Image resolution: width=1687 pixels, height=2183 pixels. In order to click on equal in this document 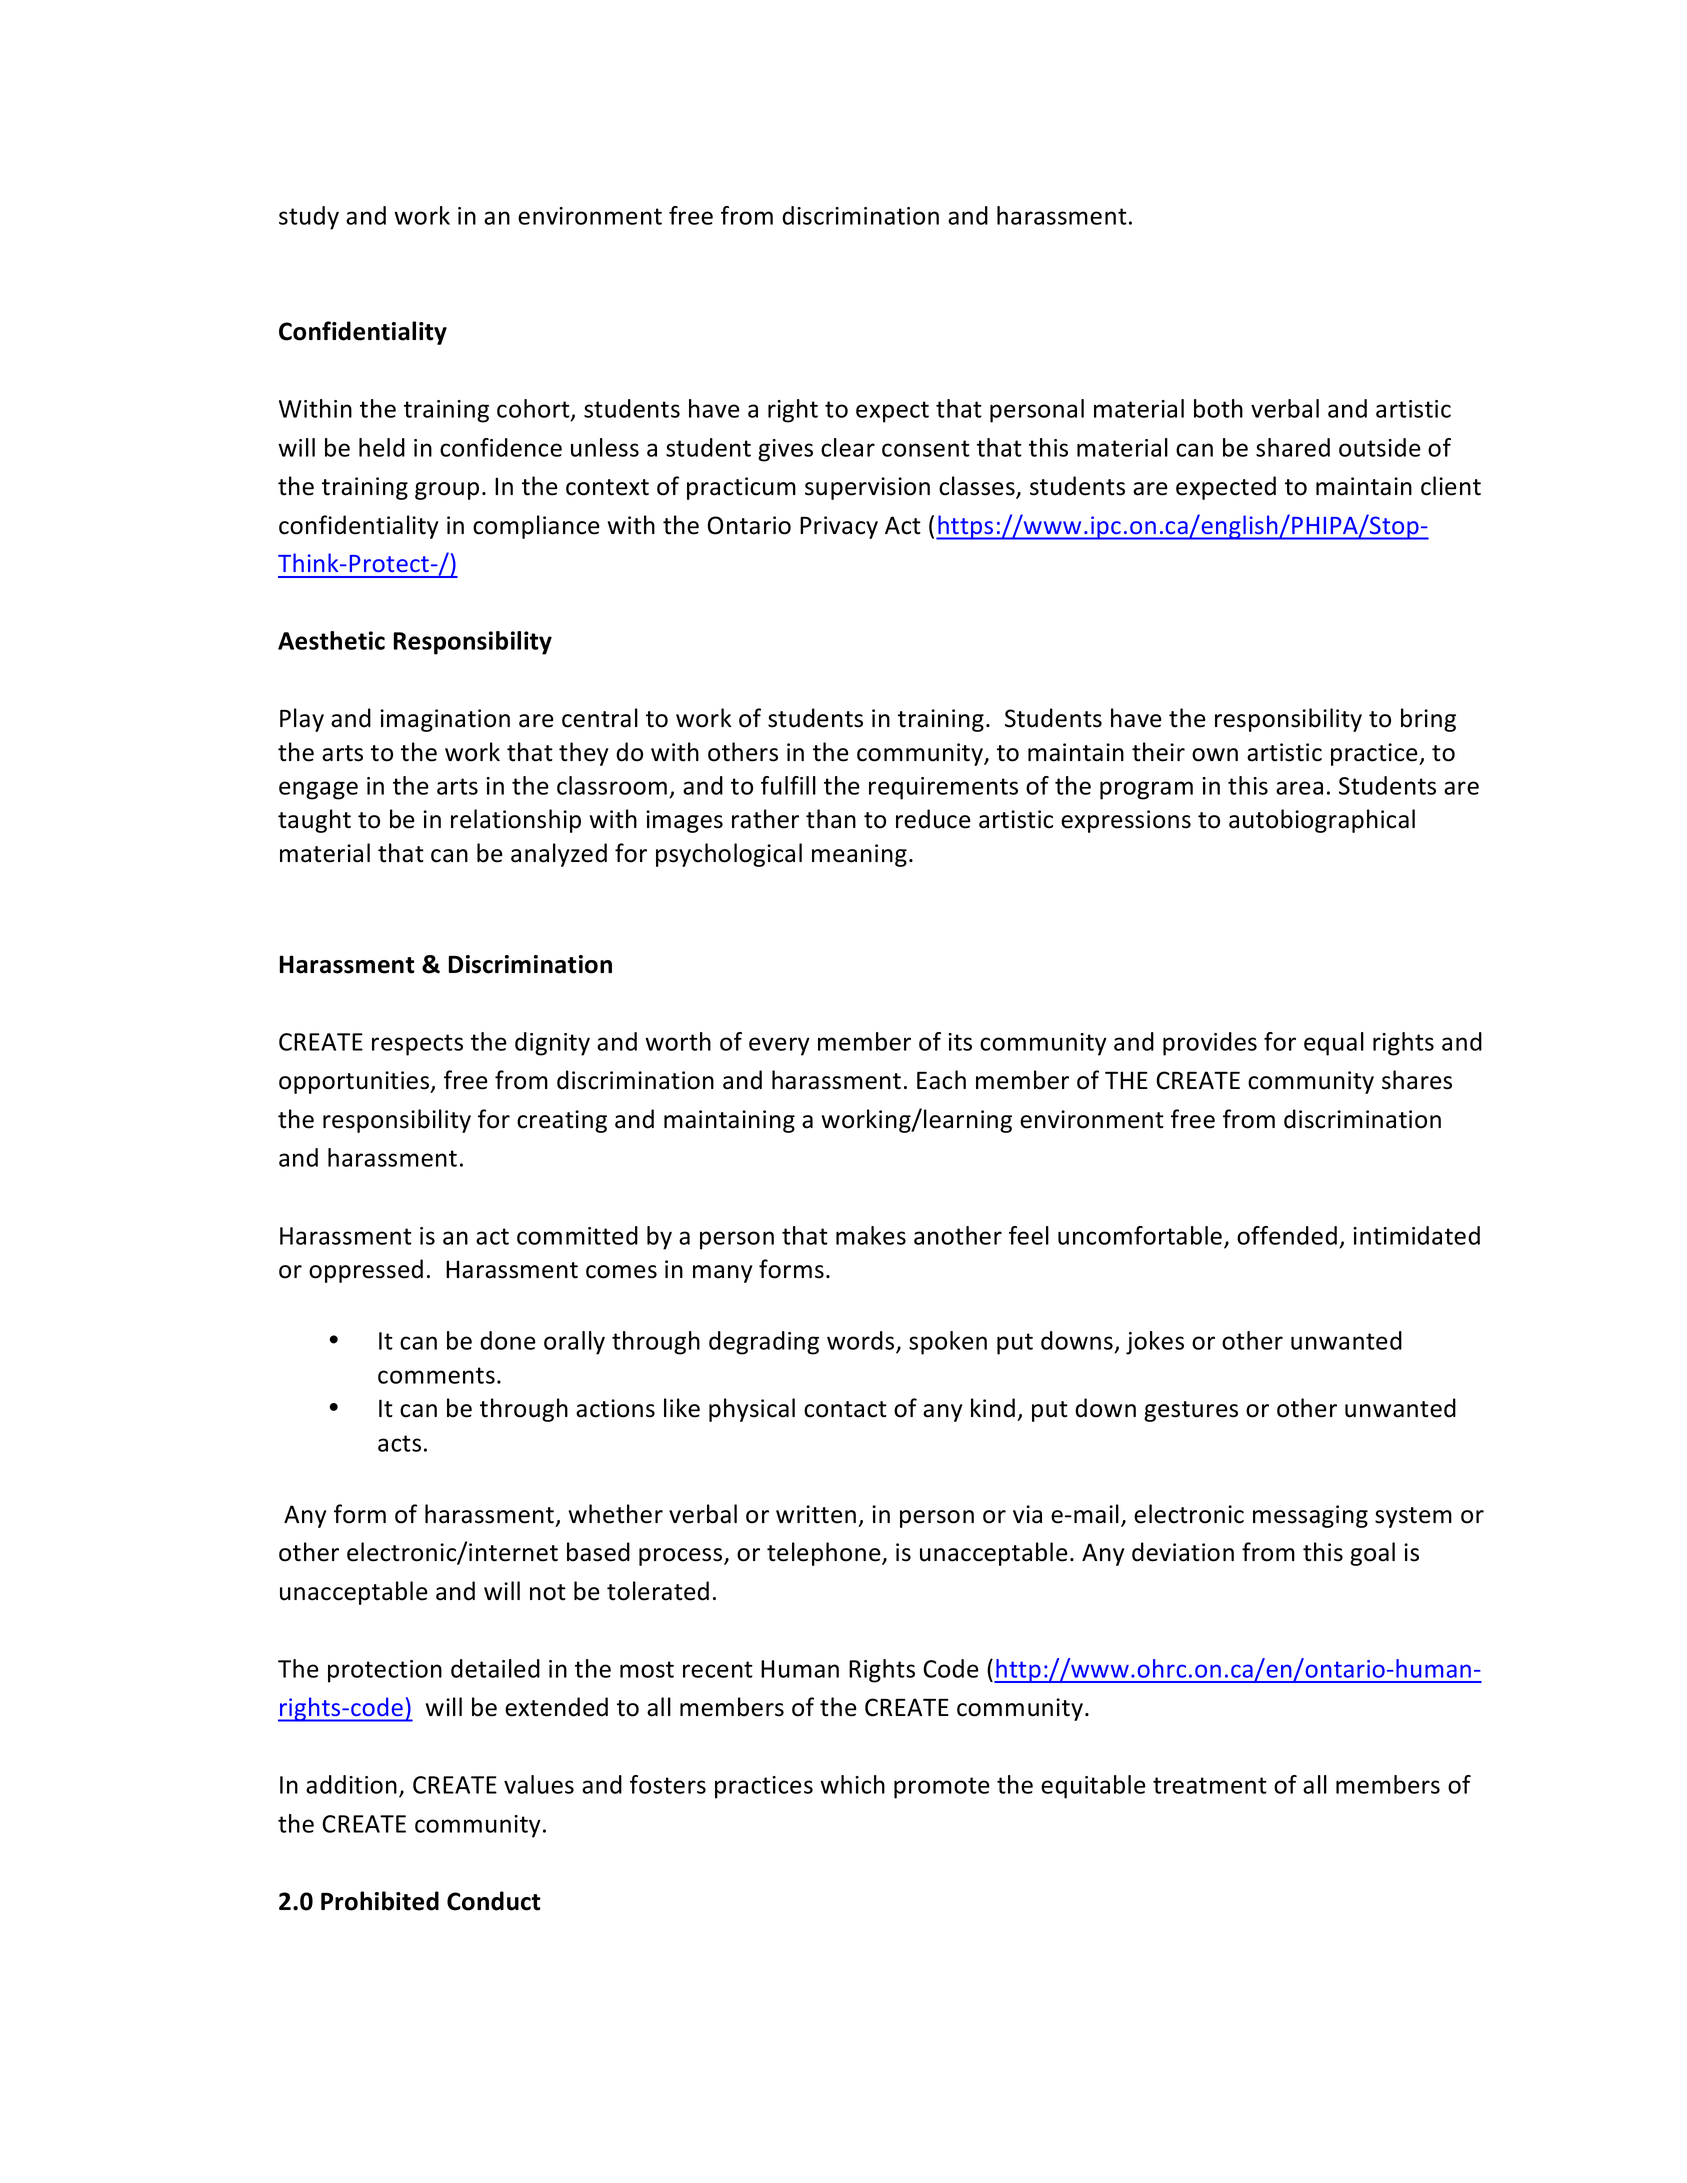, I will do `click(1334, 1044)`.
